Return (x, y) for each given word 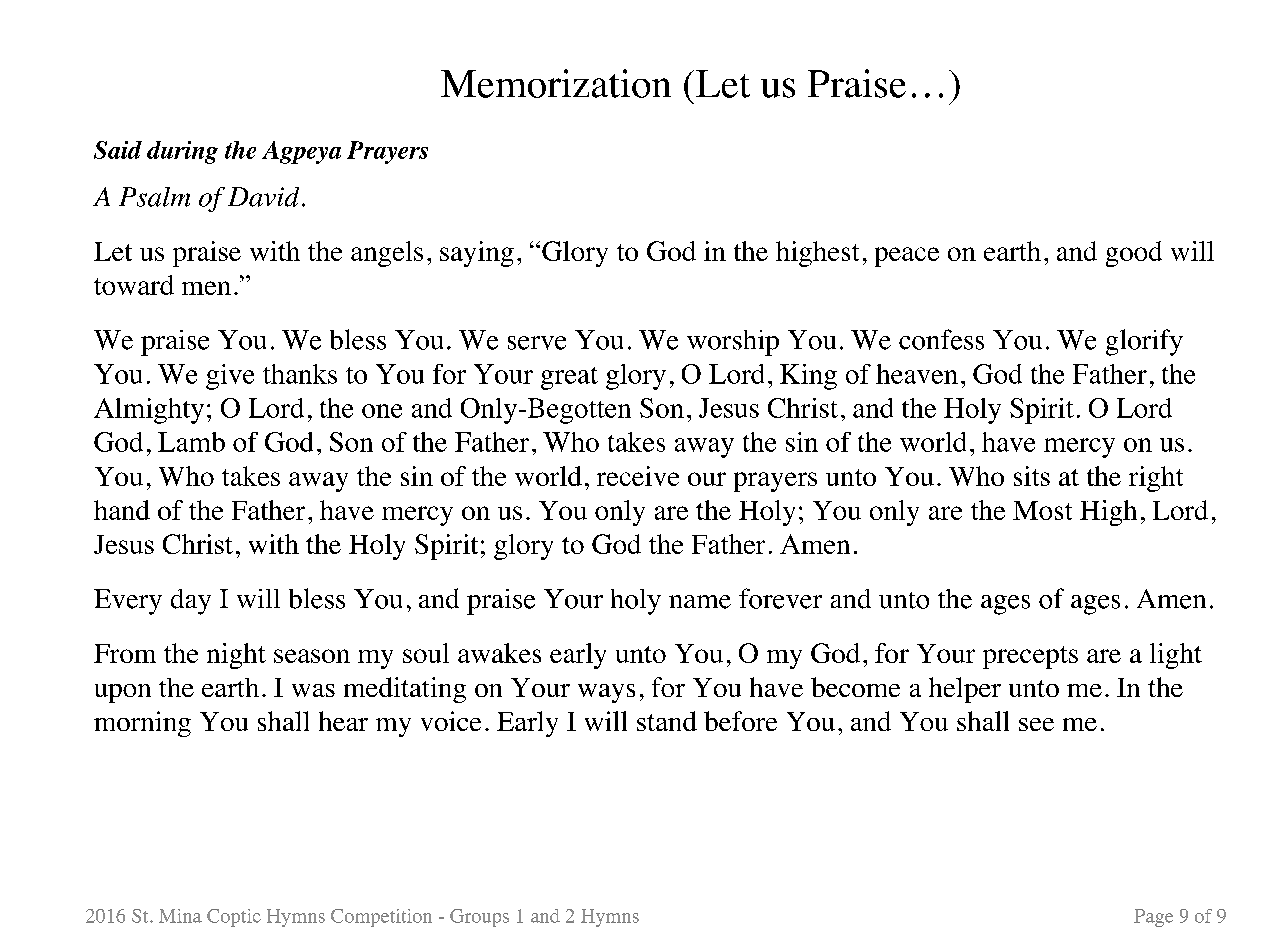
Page (1153, 918)
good (1134, 254)
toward (134, 285)
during (182, 152)
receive (638, 476)
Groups (479, 918)
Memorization (556, 83)
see (1036, 724)
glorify (1144, 342)
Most (1042, 510)
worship (733, 343)
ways (606, 693)
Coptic (234, 918)
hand (122, 510)
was (313, 690)
